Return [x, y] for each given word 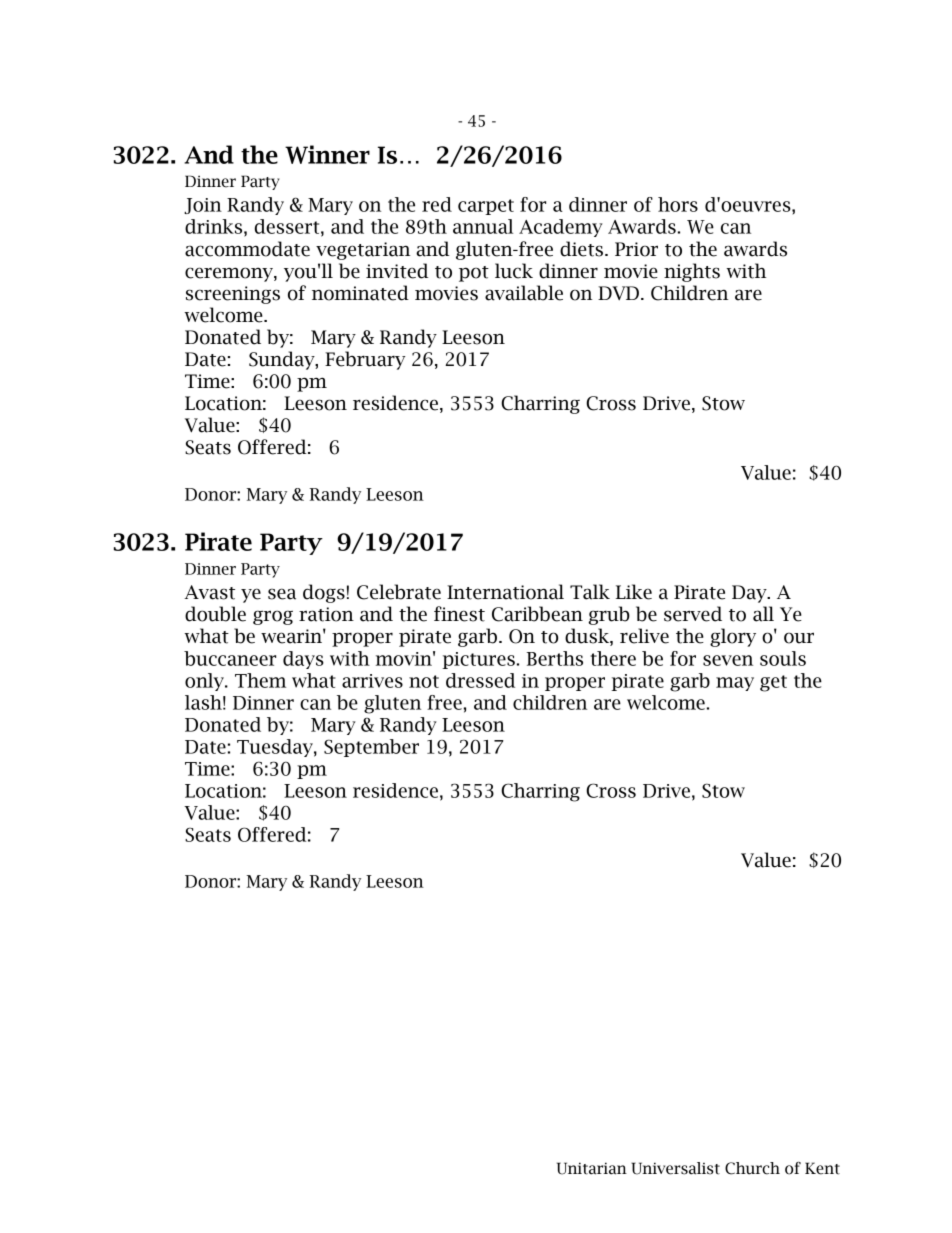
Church [752, 1168]
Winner [327, 154]
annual [483, 226]
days [303, 660]
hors [678, 204]
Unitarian [592, 1168]
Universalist [675, 1168]
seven [728, 660]
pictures [478, 660]
